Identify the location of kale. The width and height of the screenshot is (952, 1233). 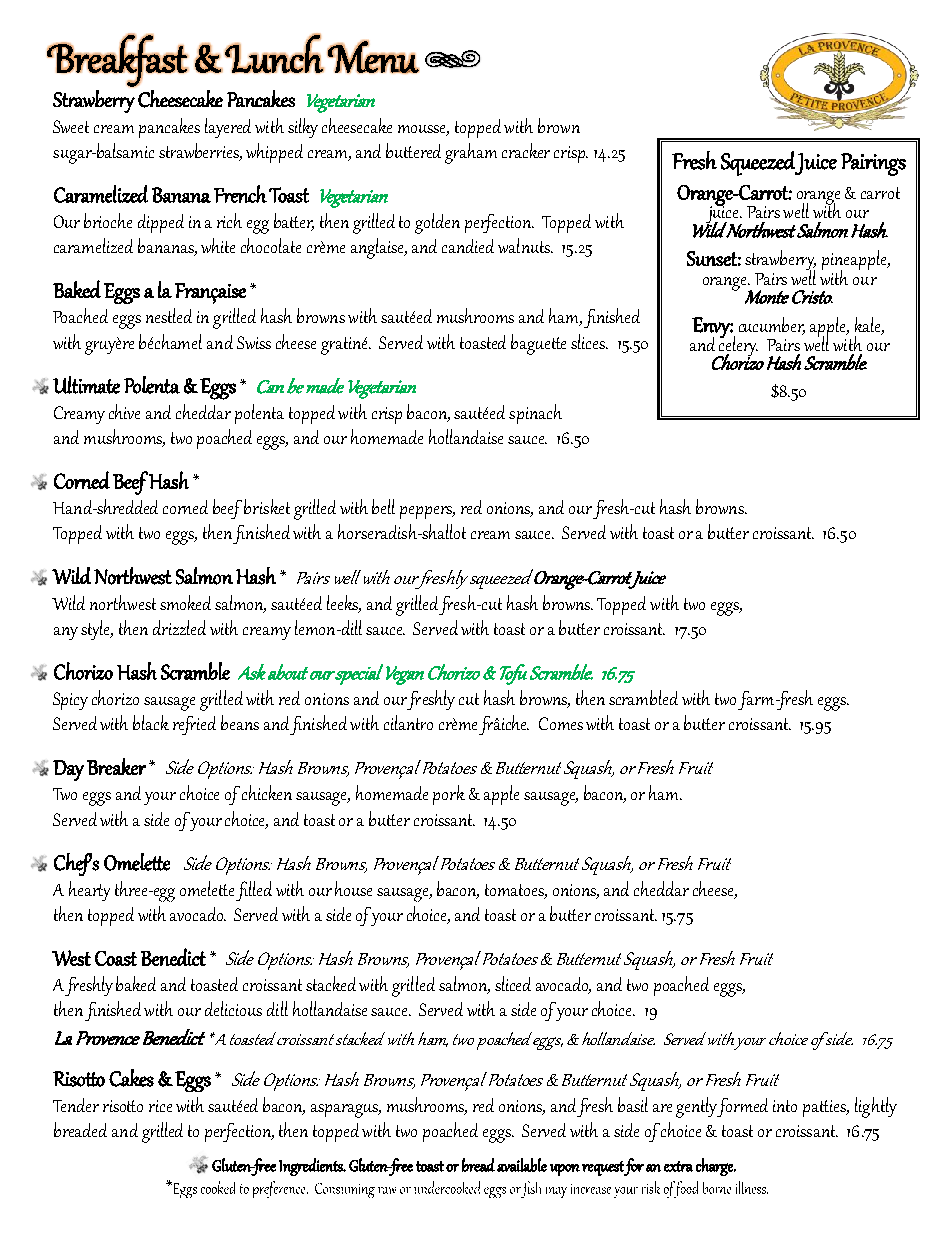
(869, 326).
